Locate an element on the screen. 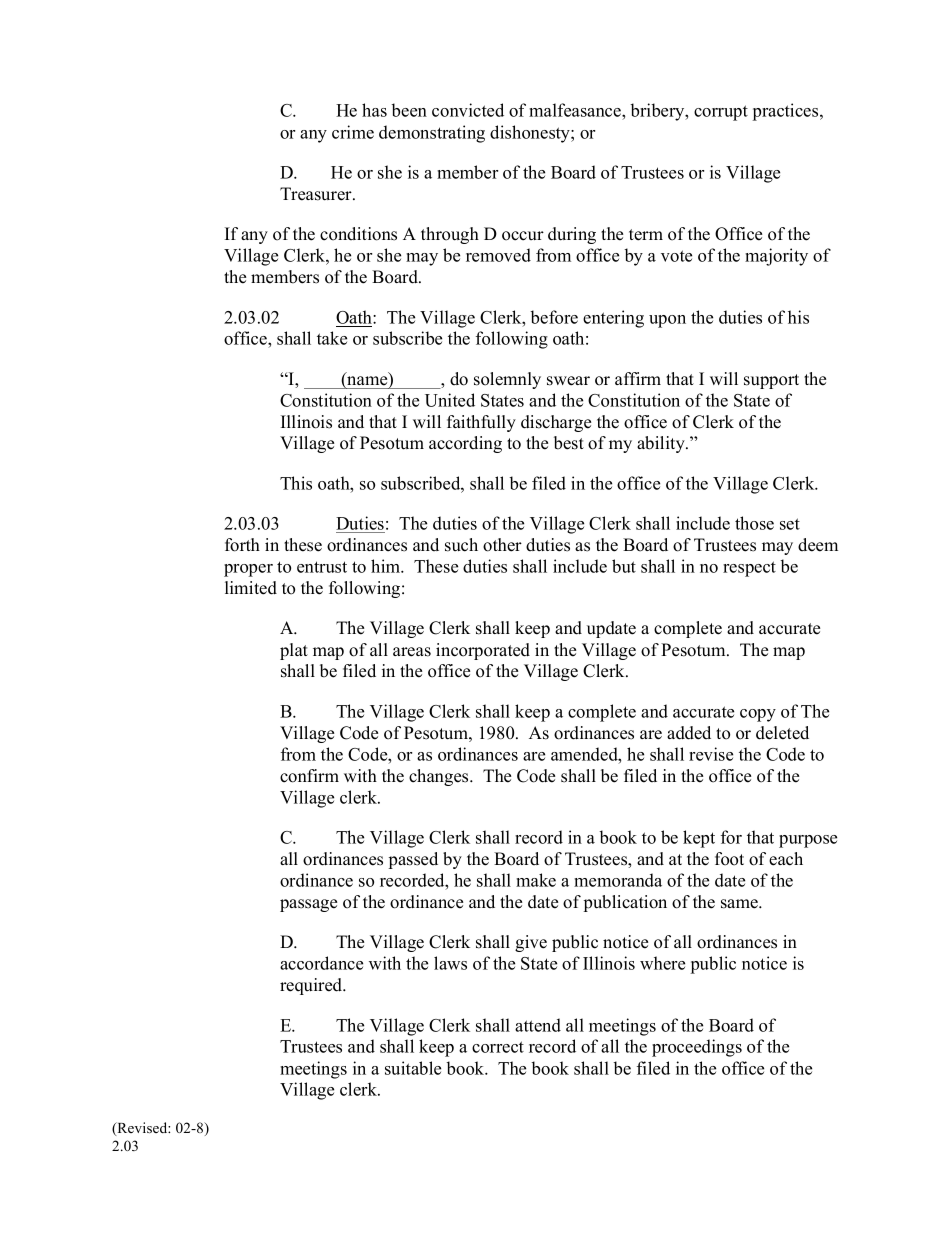 This screenshot has height=1233, width=952. corrupt is located at coordinates (721, 113).
